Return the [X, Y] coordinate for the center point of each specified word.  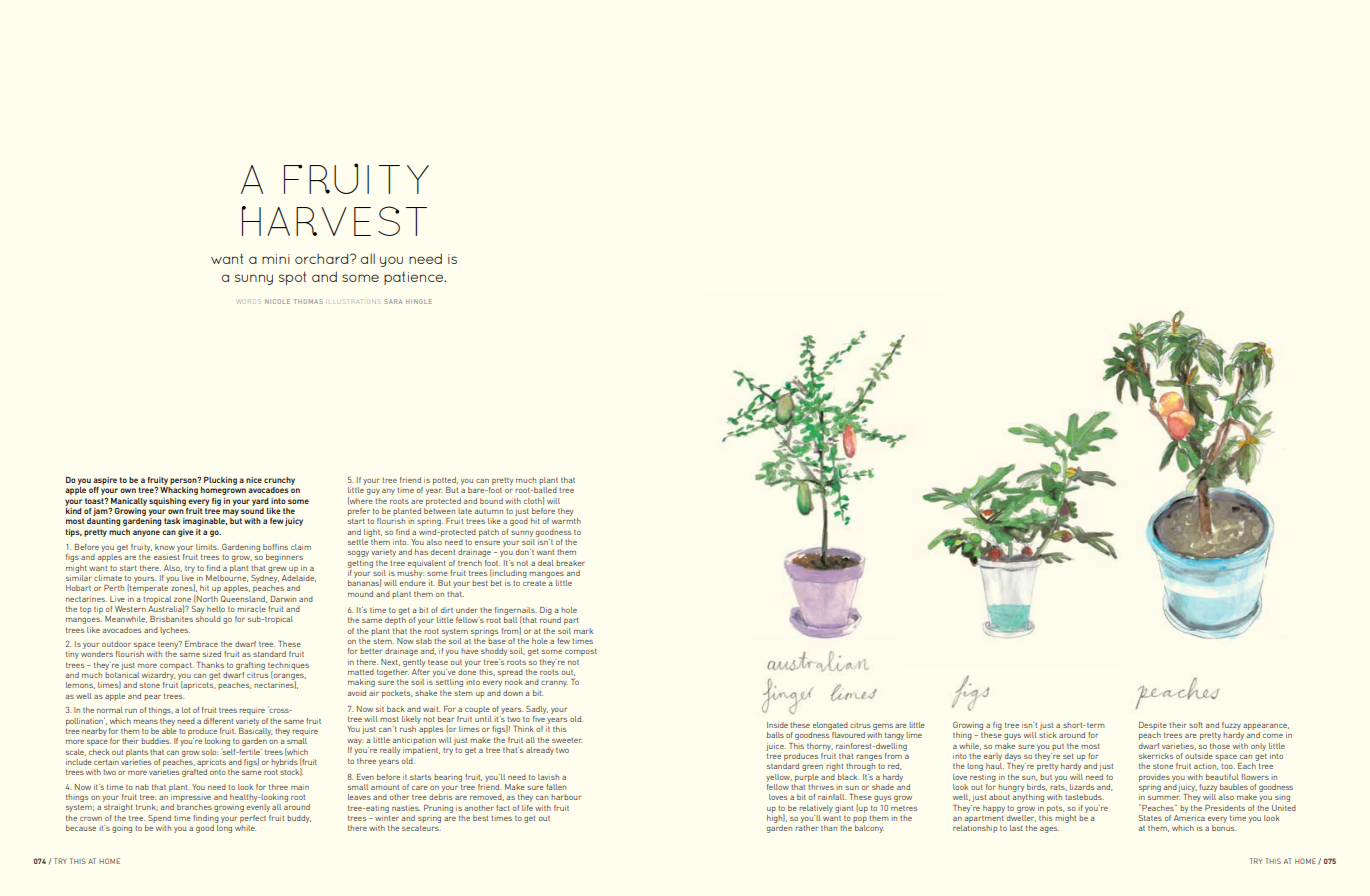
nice [254, 480]
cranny [554, 684]
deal [546, 563]
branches [194, 807]
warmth [566, 521]
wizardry [158, 676]
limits [207, 547]
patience [415, 278]
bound [491, 501]
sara [393, 301]
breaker [570, 563]
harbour [566, 797]
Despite [1153, 726]
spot [292, 278]
